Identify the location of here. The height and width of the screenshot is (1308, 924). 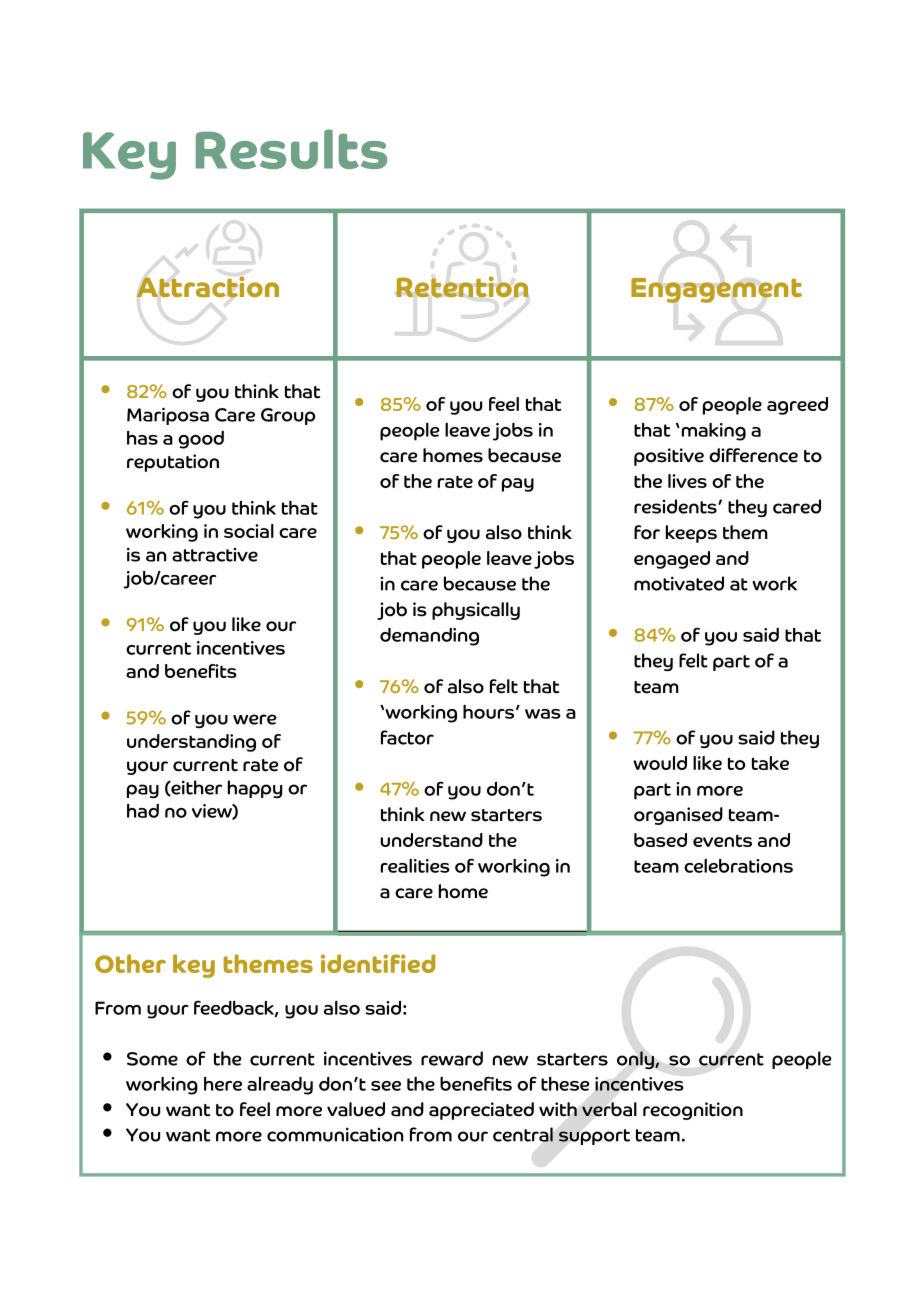
(223, 1083).
